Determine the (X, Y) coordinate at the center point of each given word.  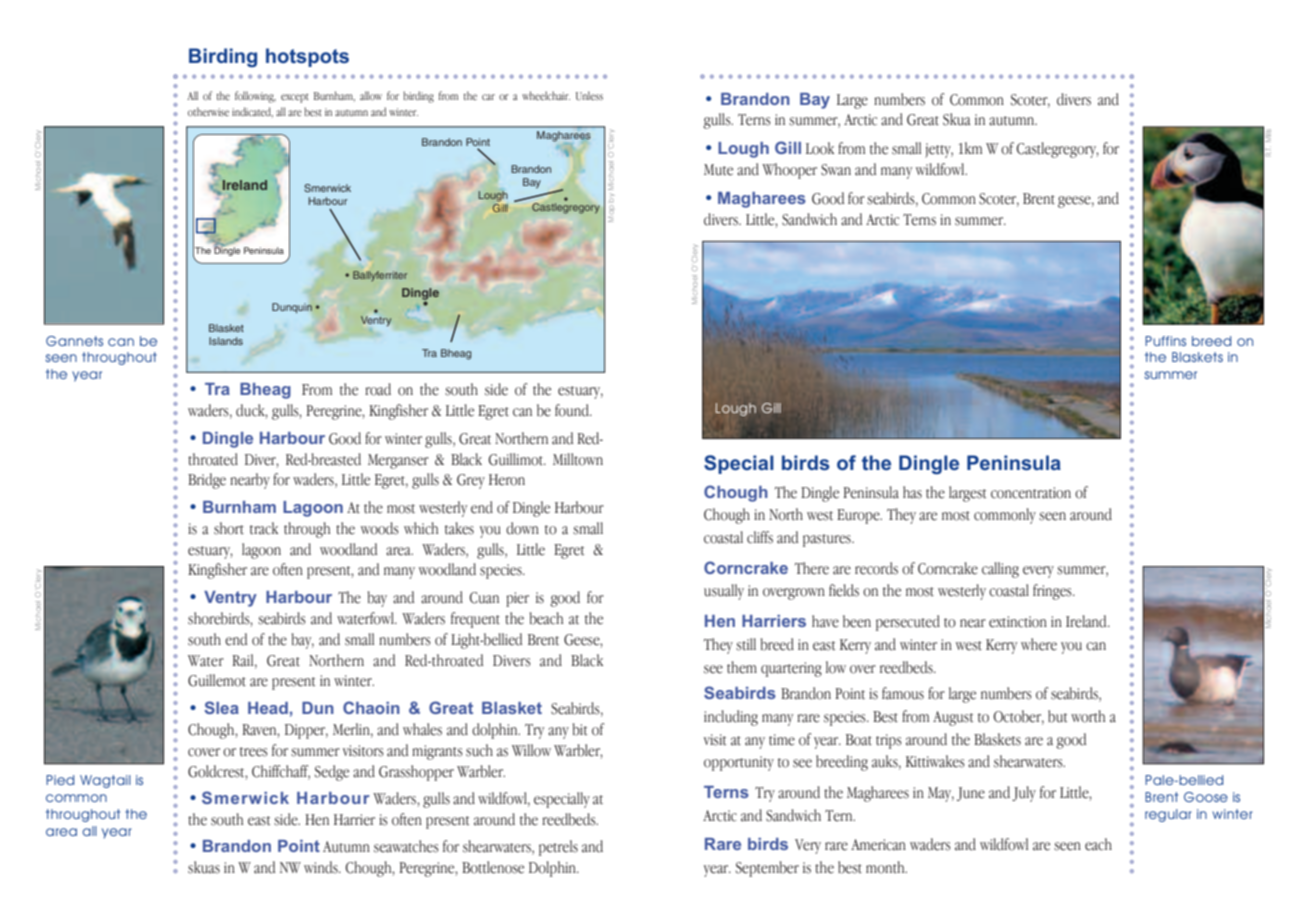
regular (1168, 815)
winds (322, 867)
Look (820, 148)
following (255, 97)
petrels (558, 848)
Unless (589, 96)
